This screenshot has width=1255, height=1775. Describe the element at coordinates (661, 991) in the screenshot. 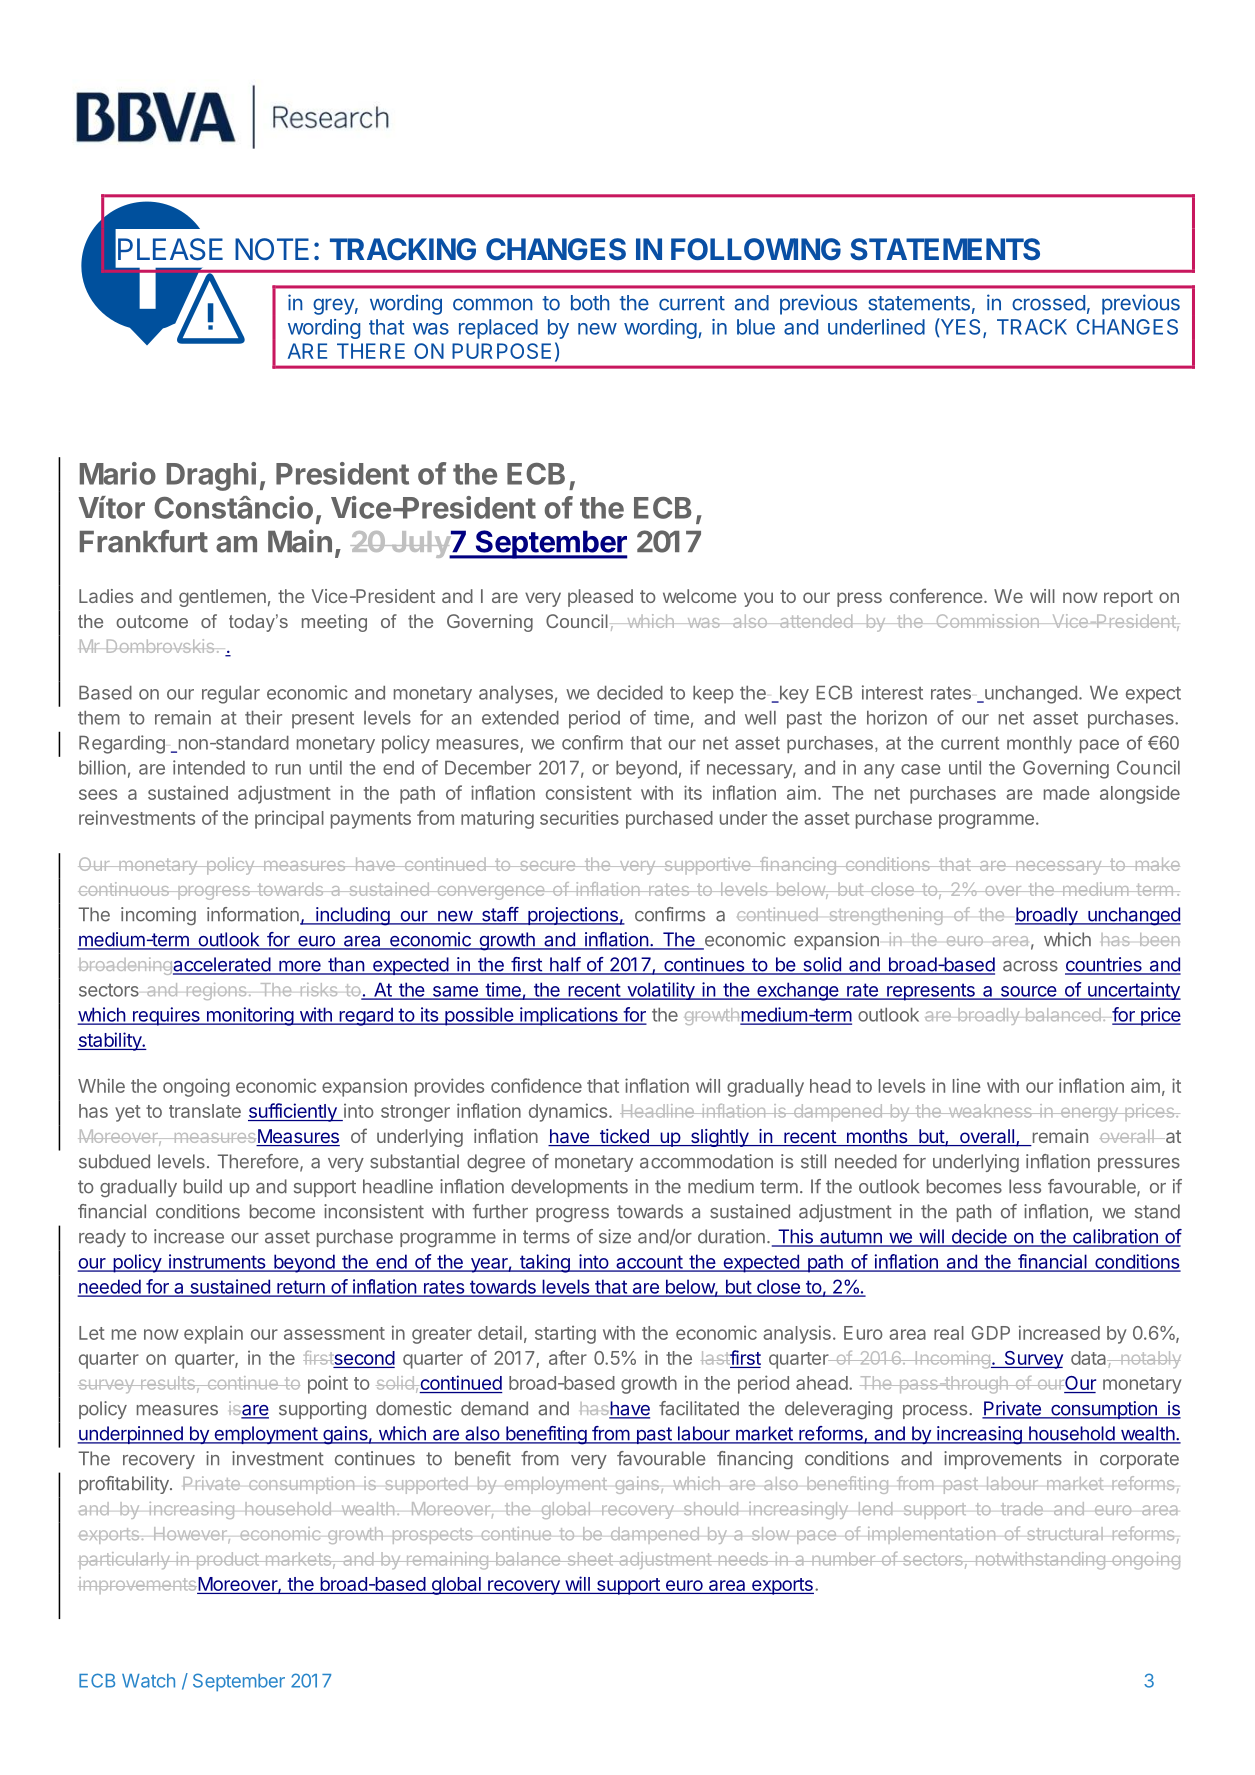

I see `volatility` at that location.
